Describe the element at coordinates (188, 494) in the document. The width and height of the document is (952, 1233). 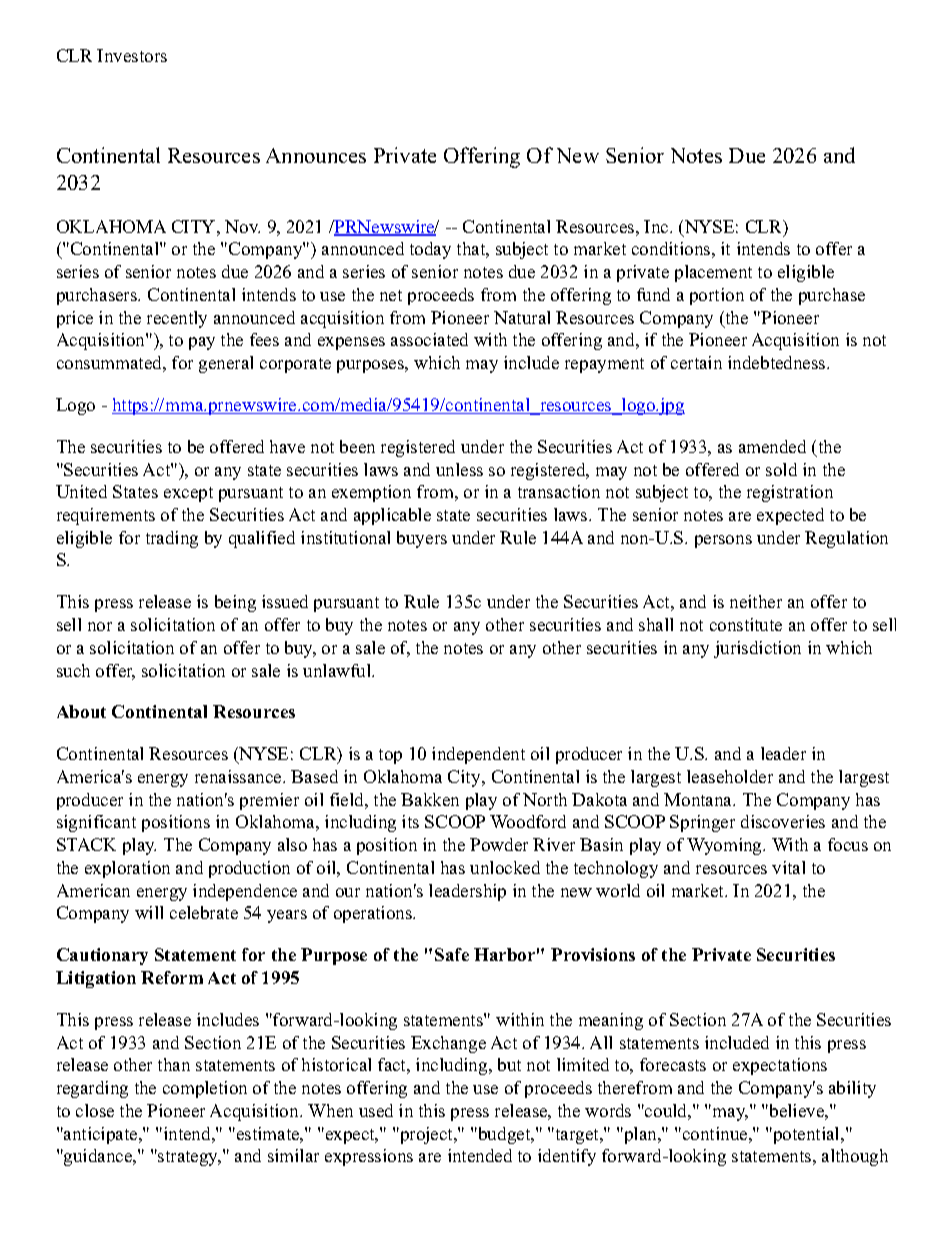
I see `except` at that location.
